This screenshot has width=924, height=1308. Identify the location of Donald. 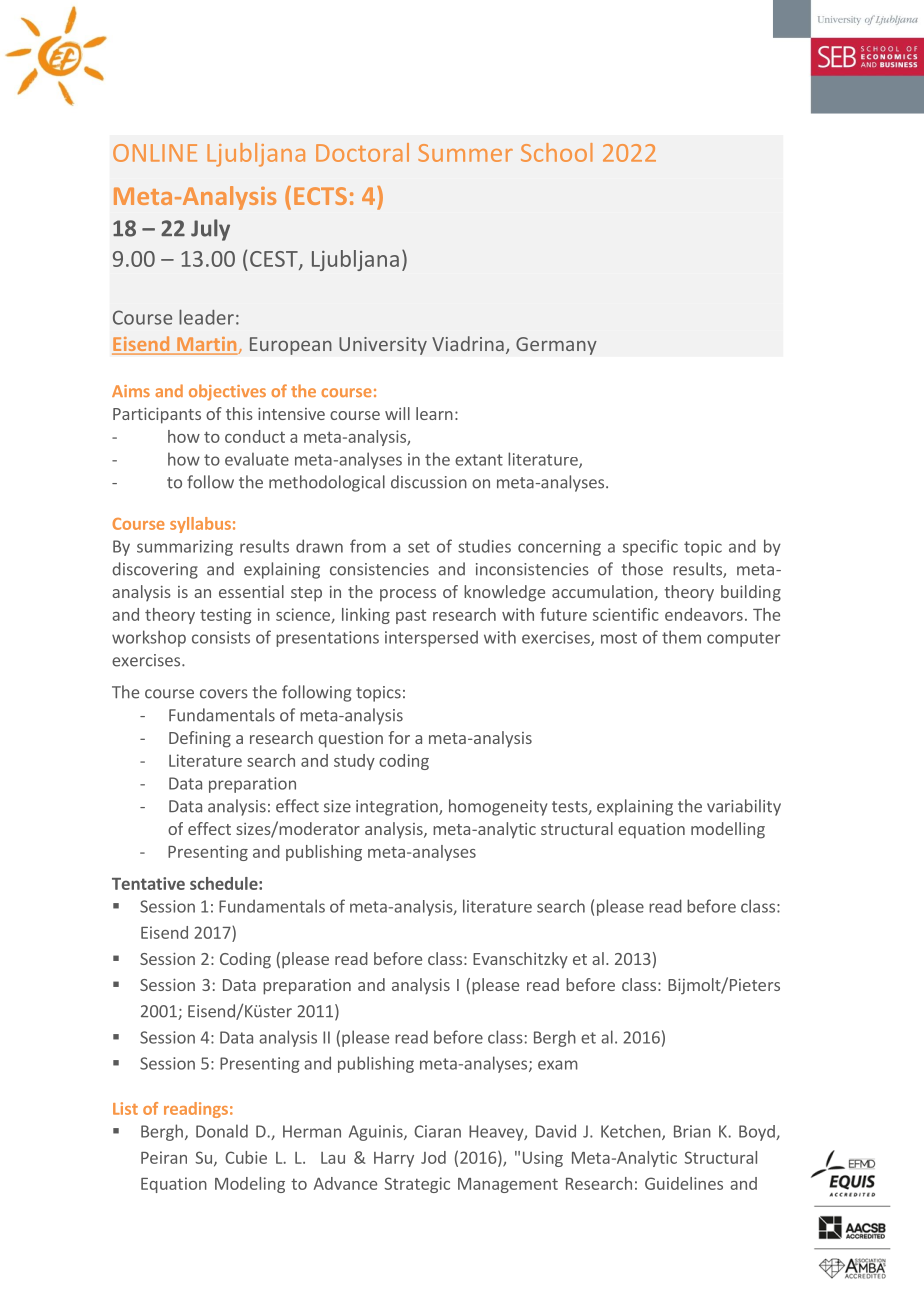
(222, 1131).
